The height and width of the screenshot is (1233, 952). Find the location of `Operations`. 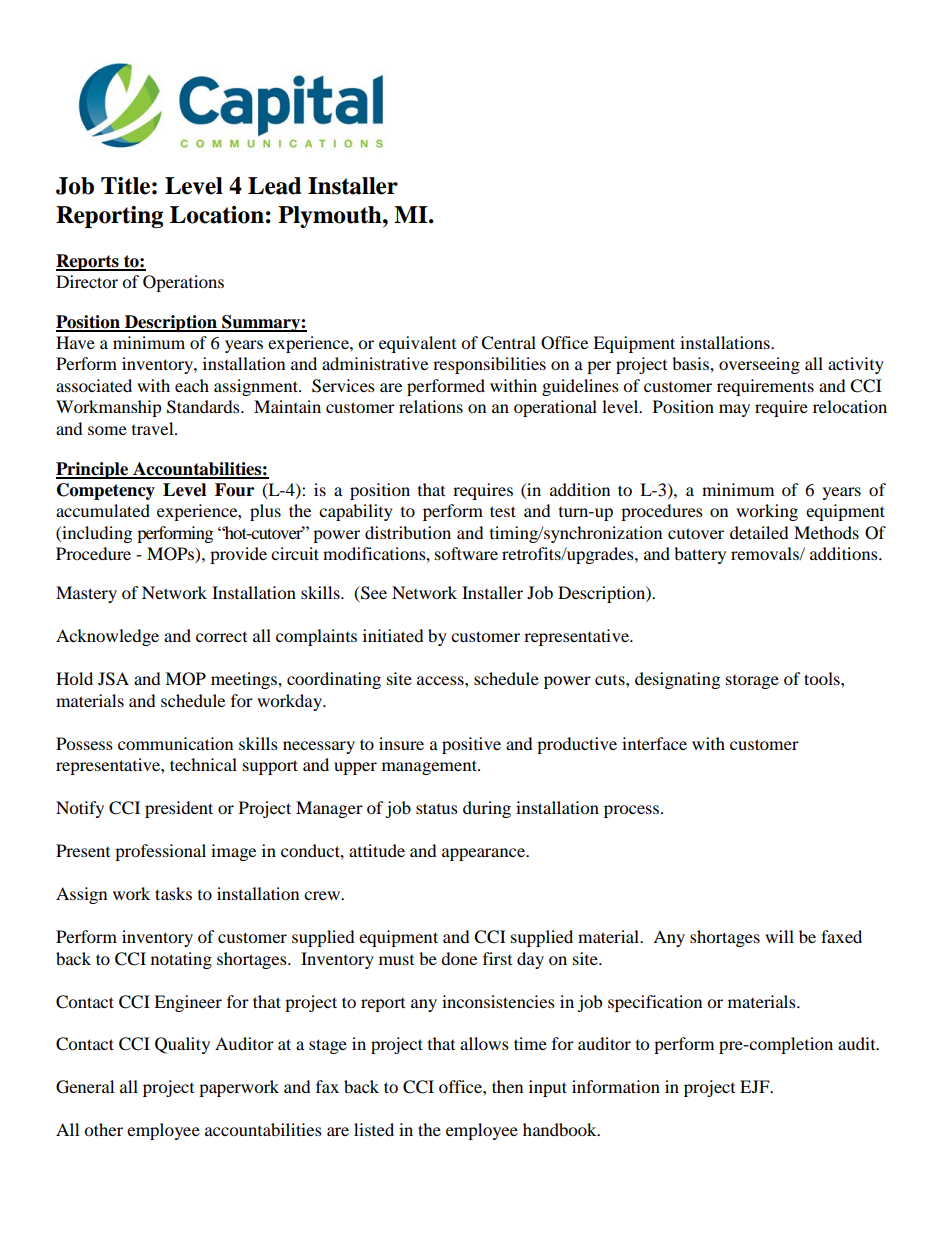

Operations is located at coordinates (183, 283).
